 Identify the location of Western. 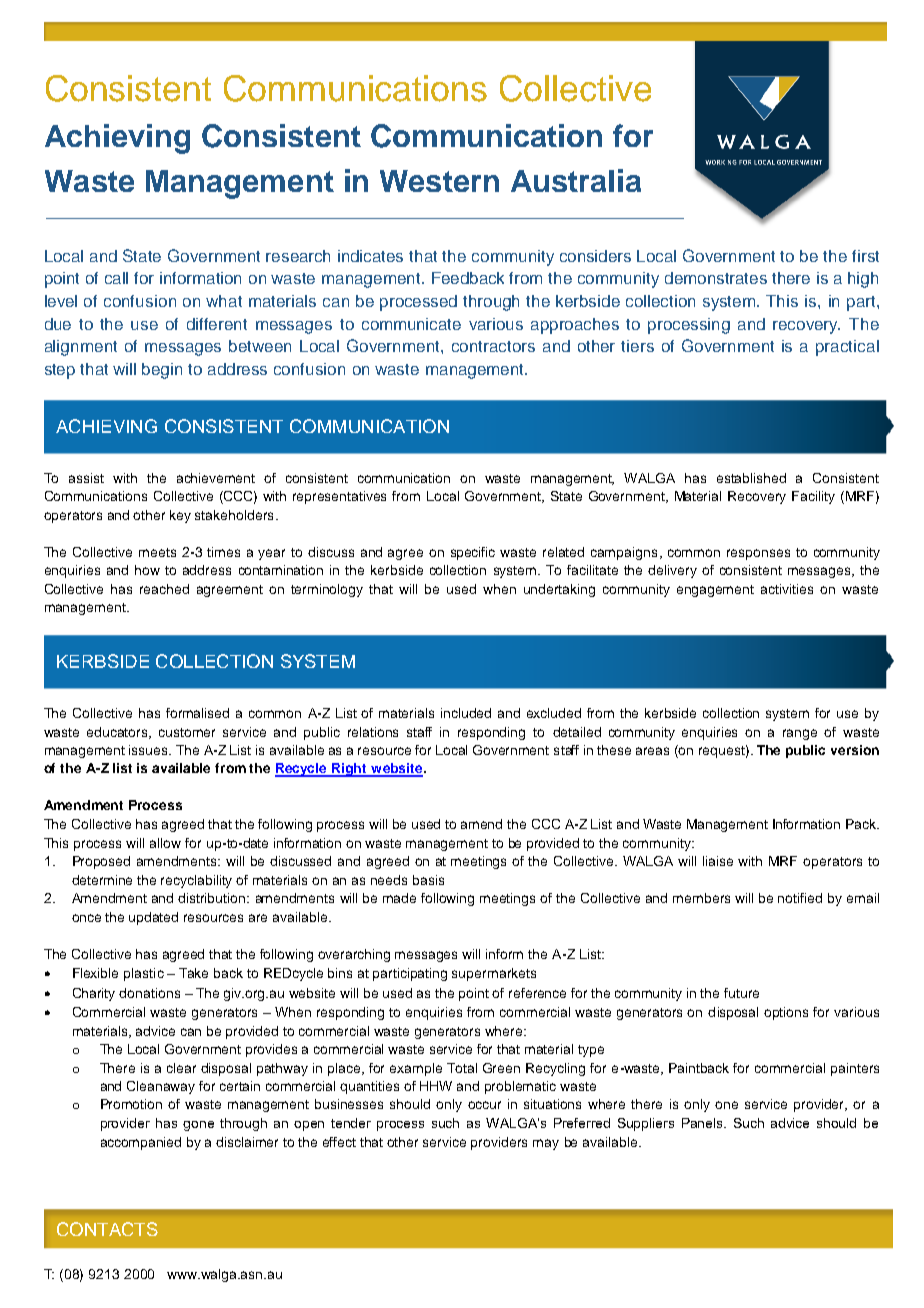
(439, 181).
